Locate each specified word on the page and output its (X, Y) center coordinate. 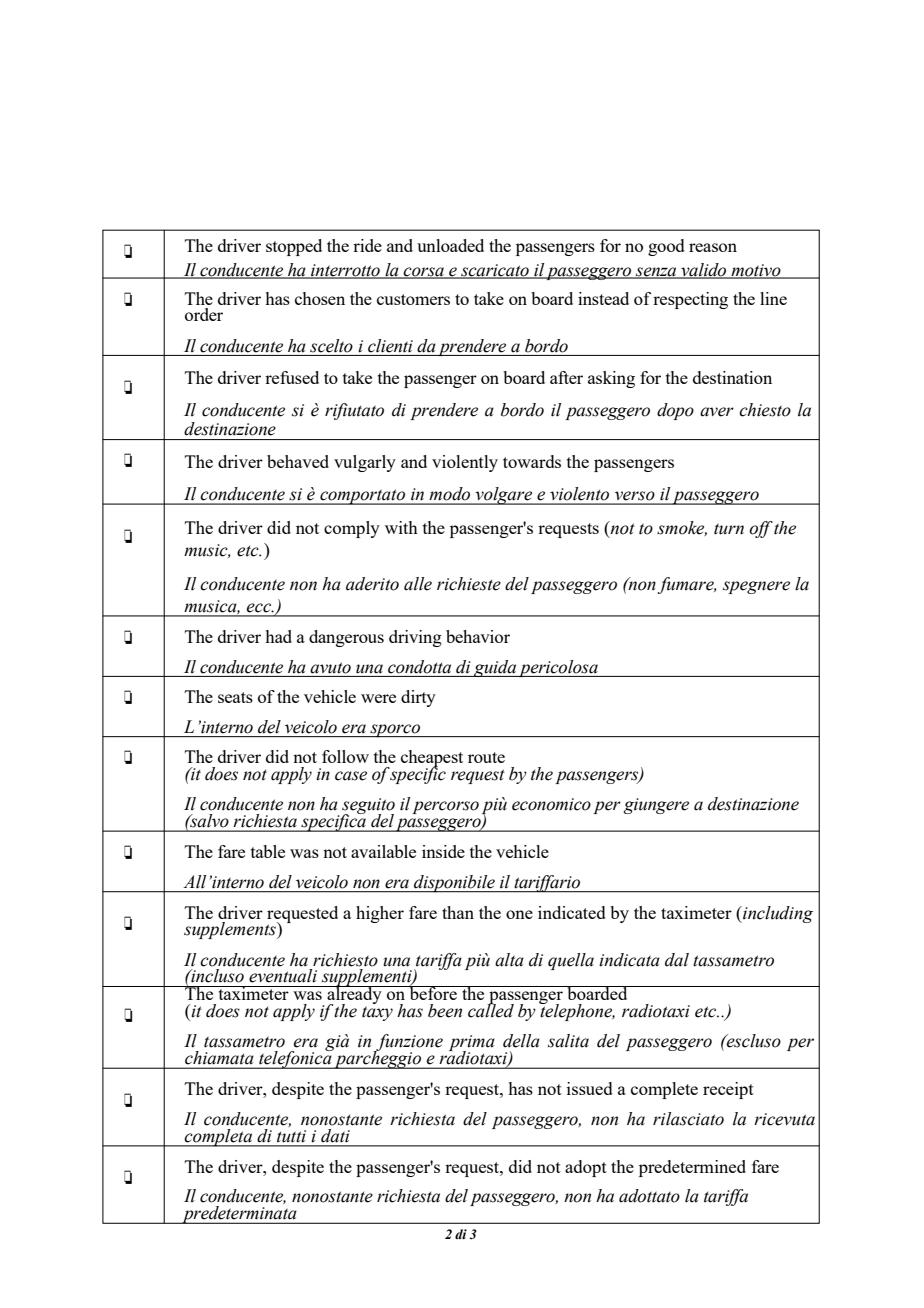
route (486, 757)
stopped (294, 247)
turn (729, 529)
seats (235, 697)
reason (713, 247)
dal (677, 960)
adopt (586, 1168)
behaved (298, 461)
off (761, 529)
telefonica (295, 1059)
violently (465, 463)
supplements (231, 930)
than (458, 912)
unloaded (450, 245)
